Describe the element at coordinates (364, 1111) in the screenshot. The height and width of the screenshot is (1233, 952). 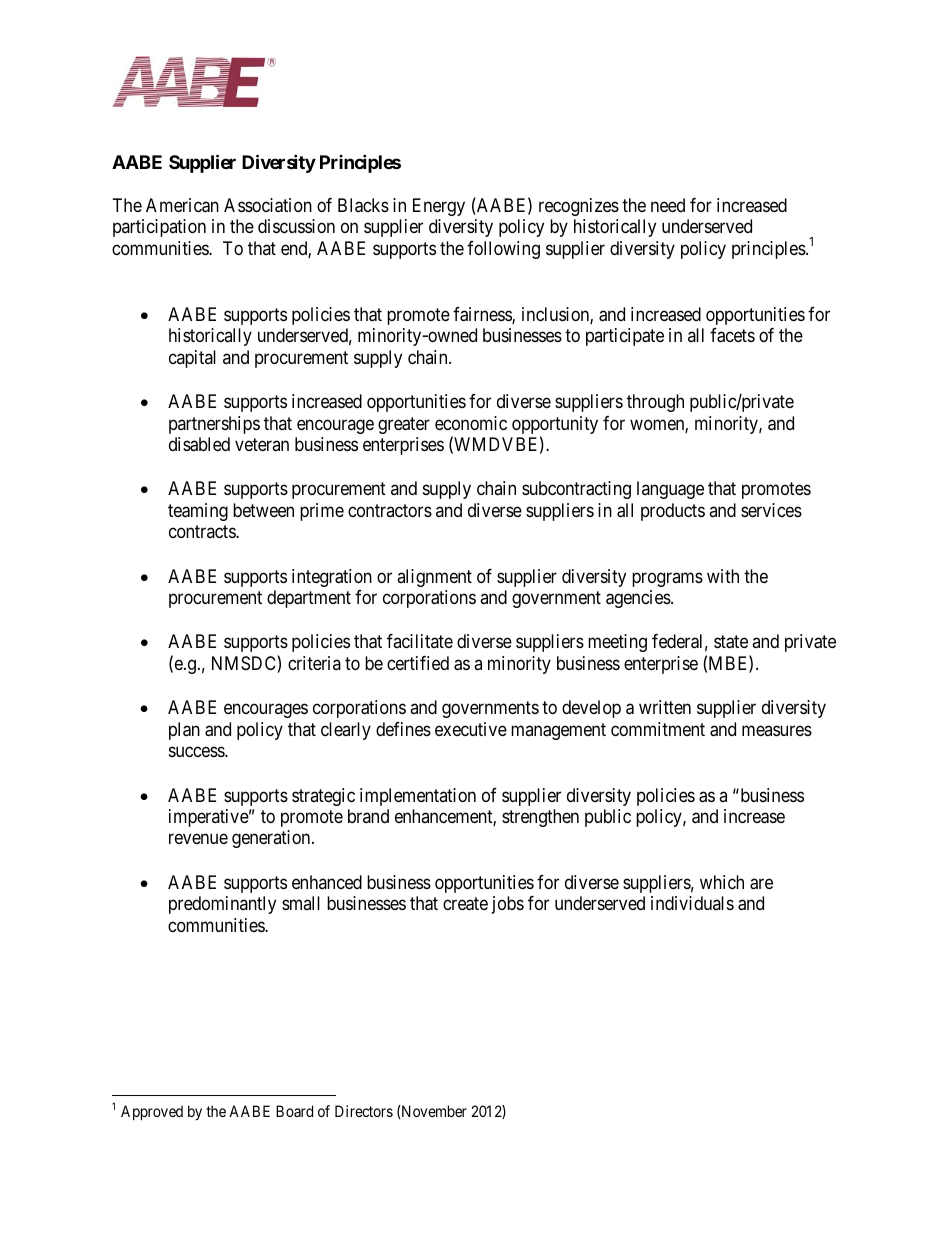
I see `Directors` at that location.
